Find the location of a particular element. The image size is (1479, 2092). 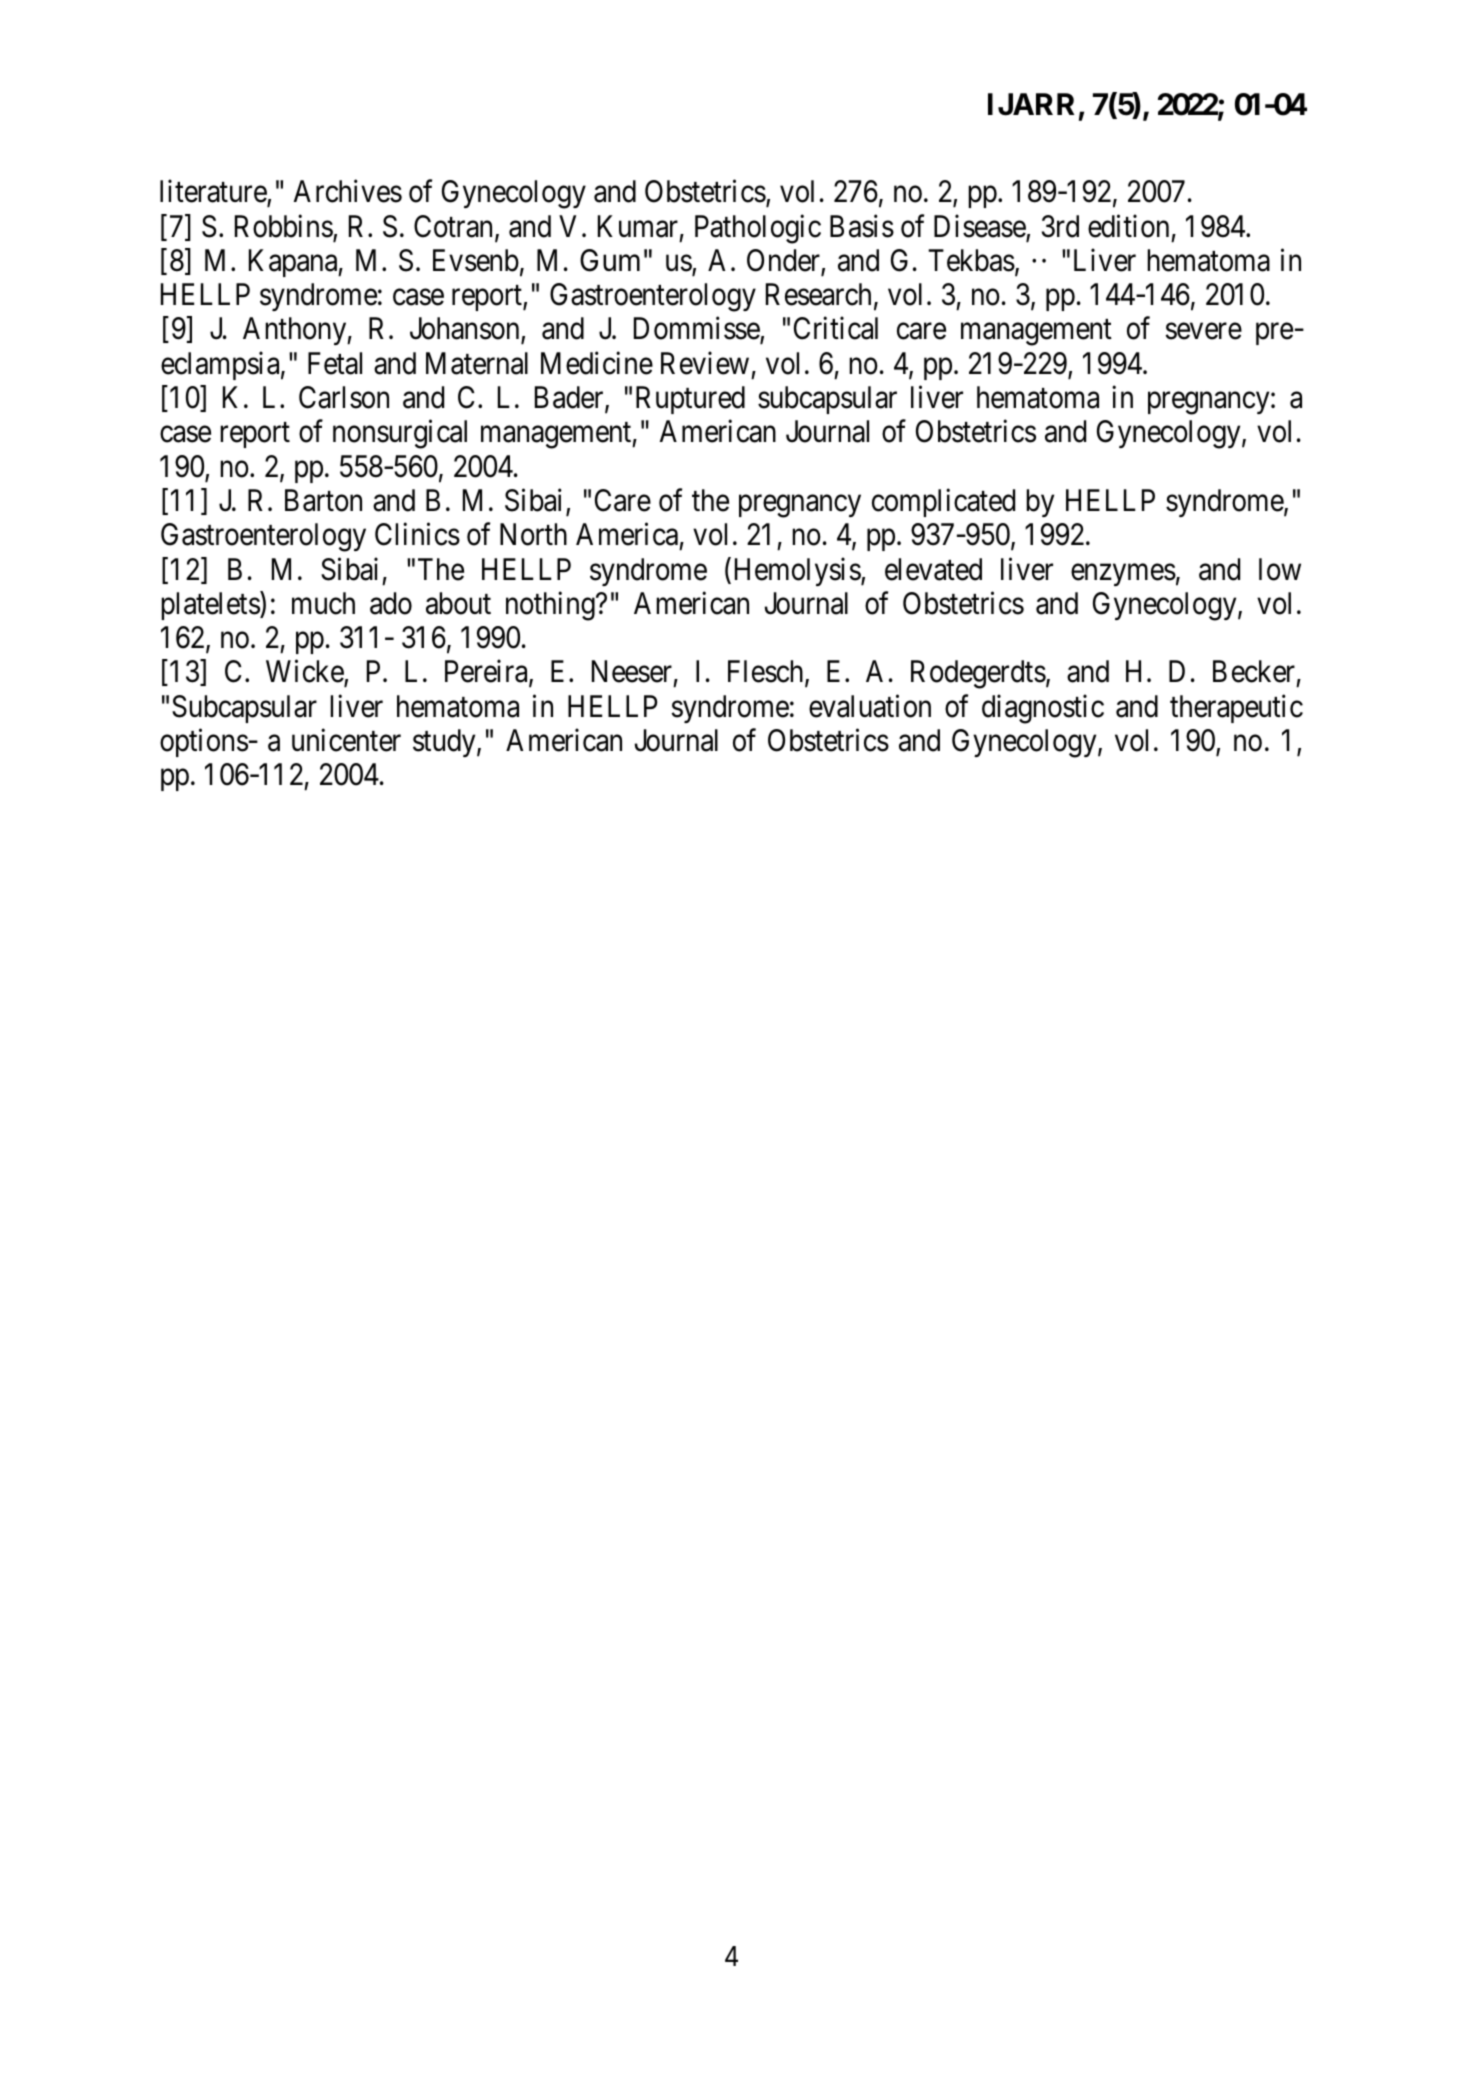

Clinics is located at coordinates (417, 534).
